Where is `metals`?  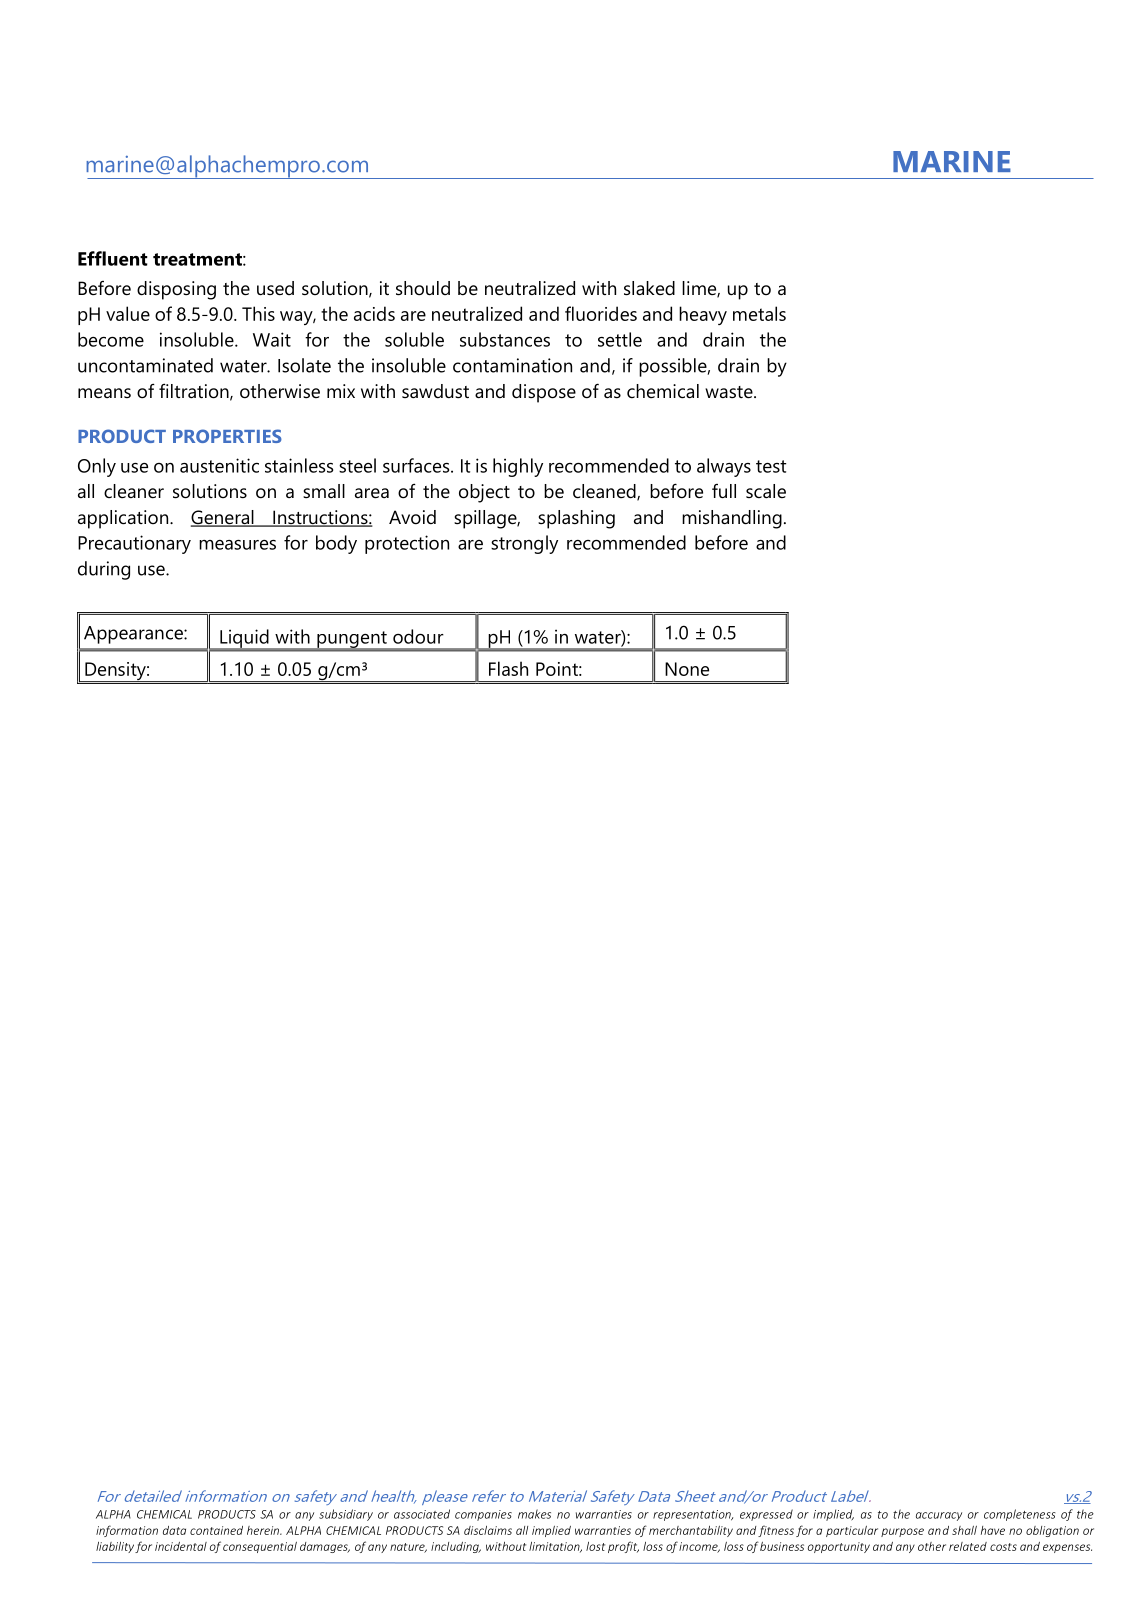 metals is located at coordinates (759, 313).
